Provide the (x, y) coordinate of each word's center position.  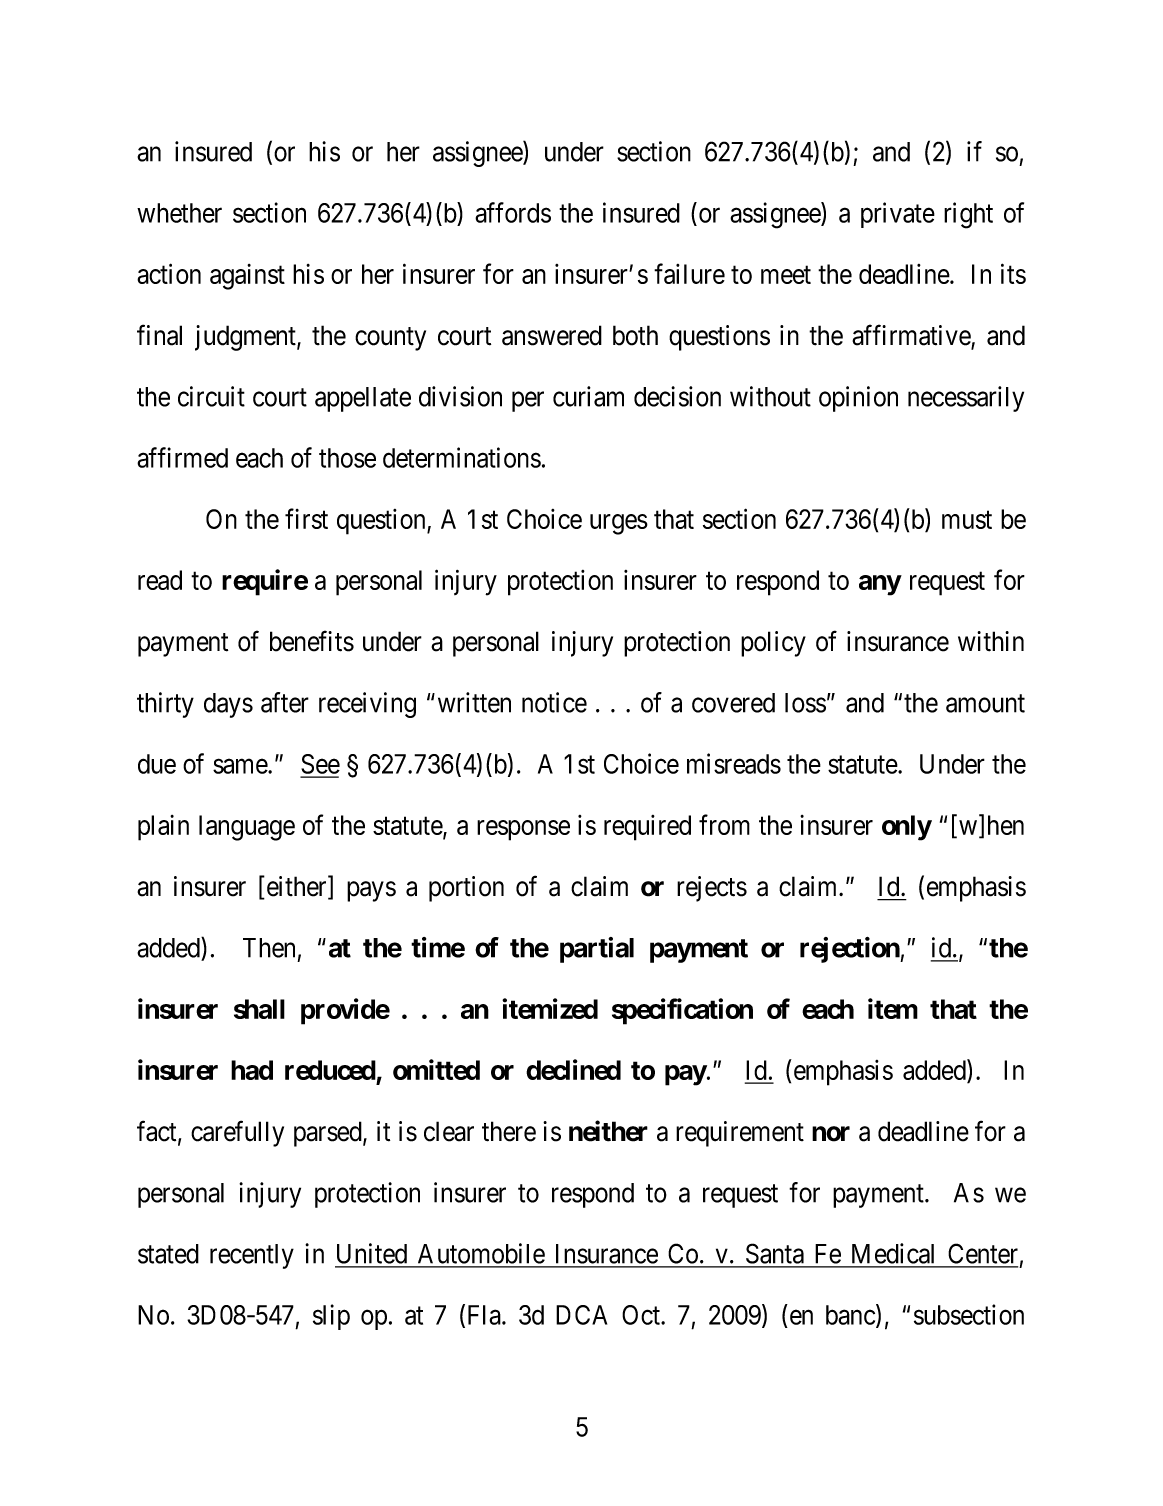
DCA (581, 1315)
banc (850, 1315)
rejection (850, 950)
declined (573, 1069)
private (898, 215)
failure (689, 273)
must (967, 520)
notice (554, 702)
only (907, 828)
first (306, 518)
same (241, 766)
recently (252, 1256)
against (247, 277)
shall (259, 1009)
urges (619, 524)
